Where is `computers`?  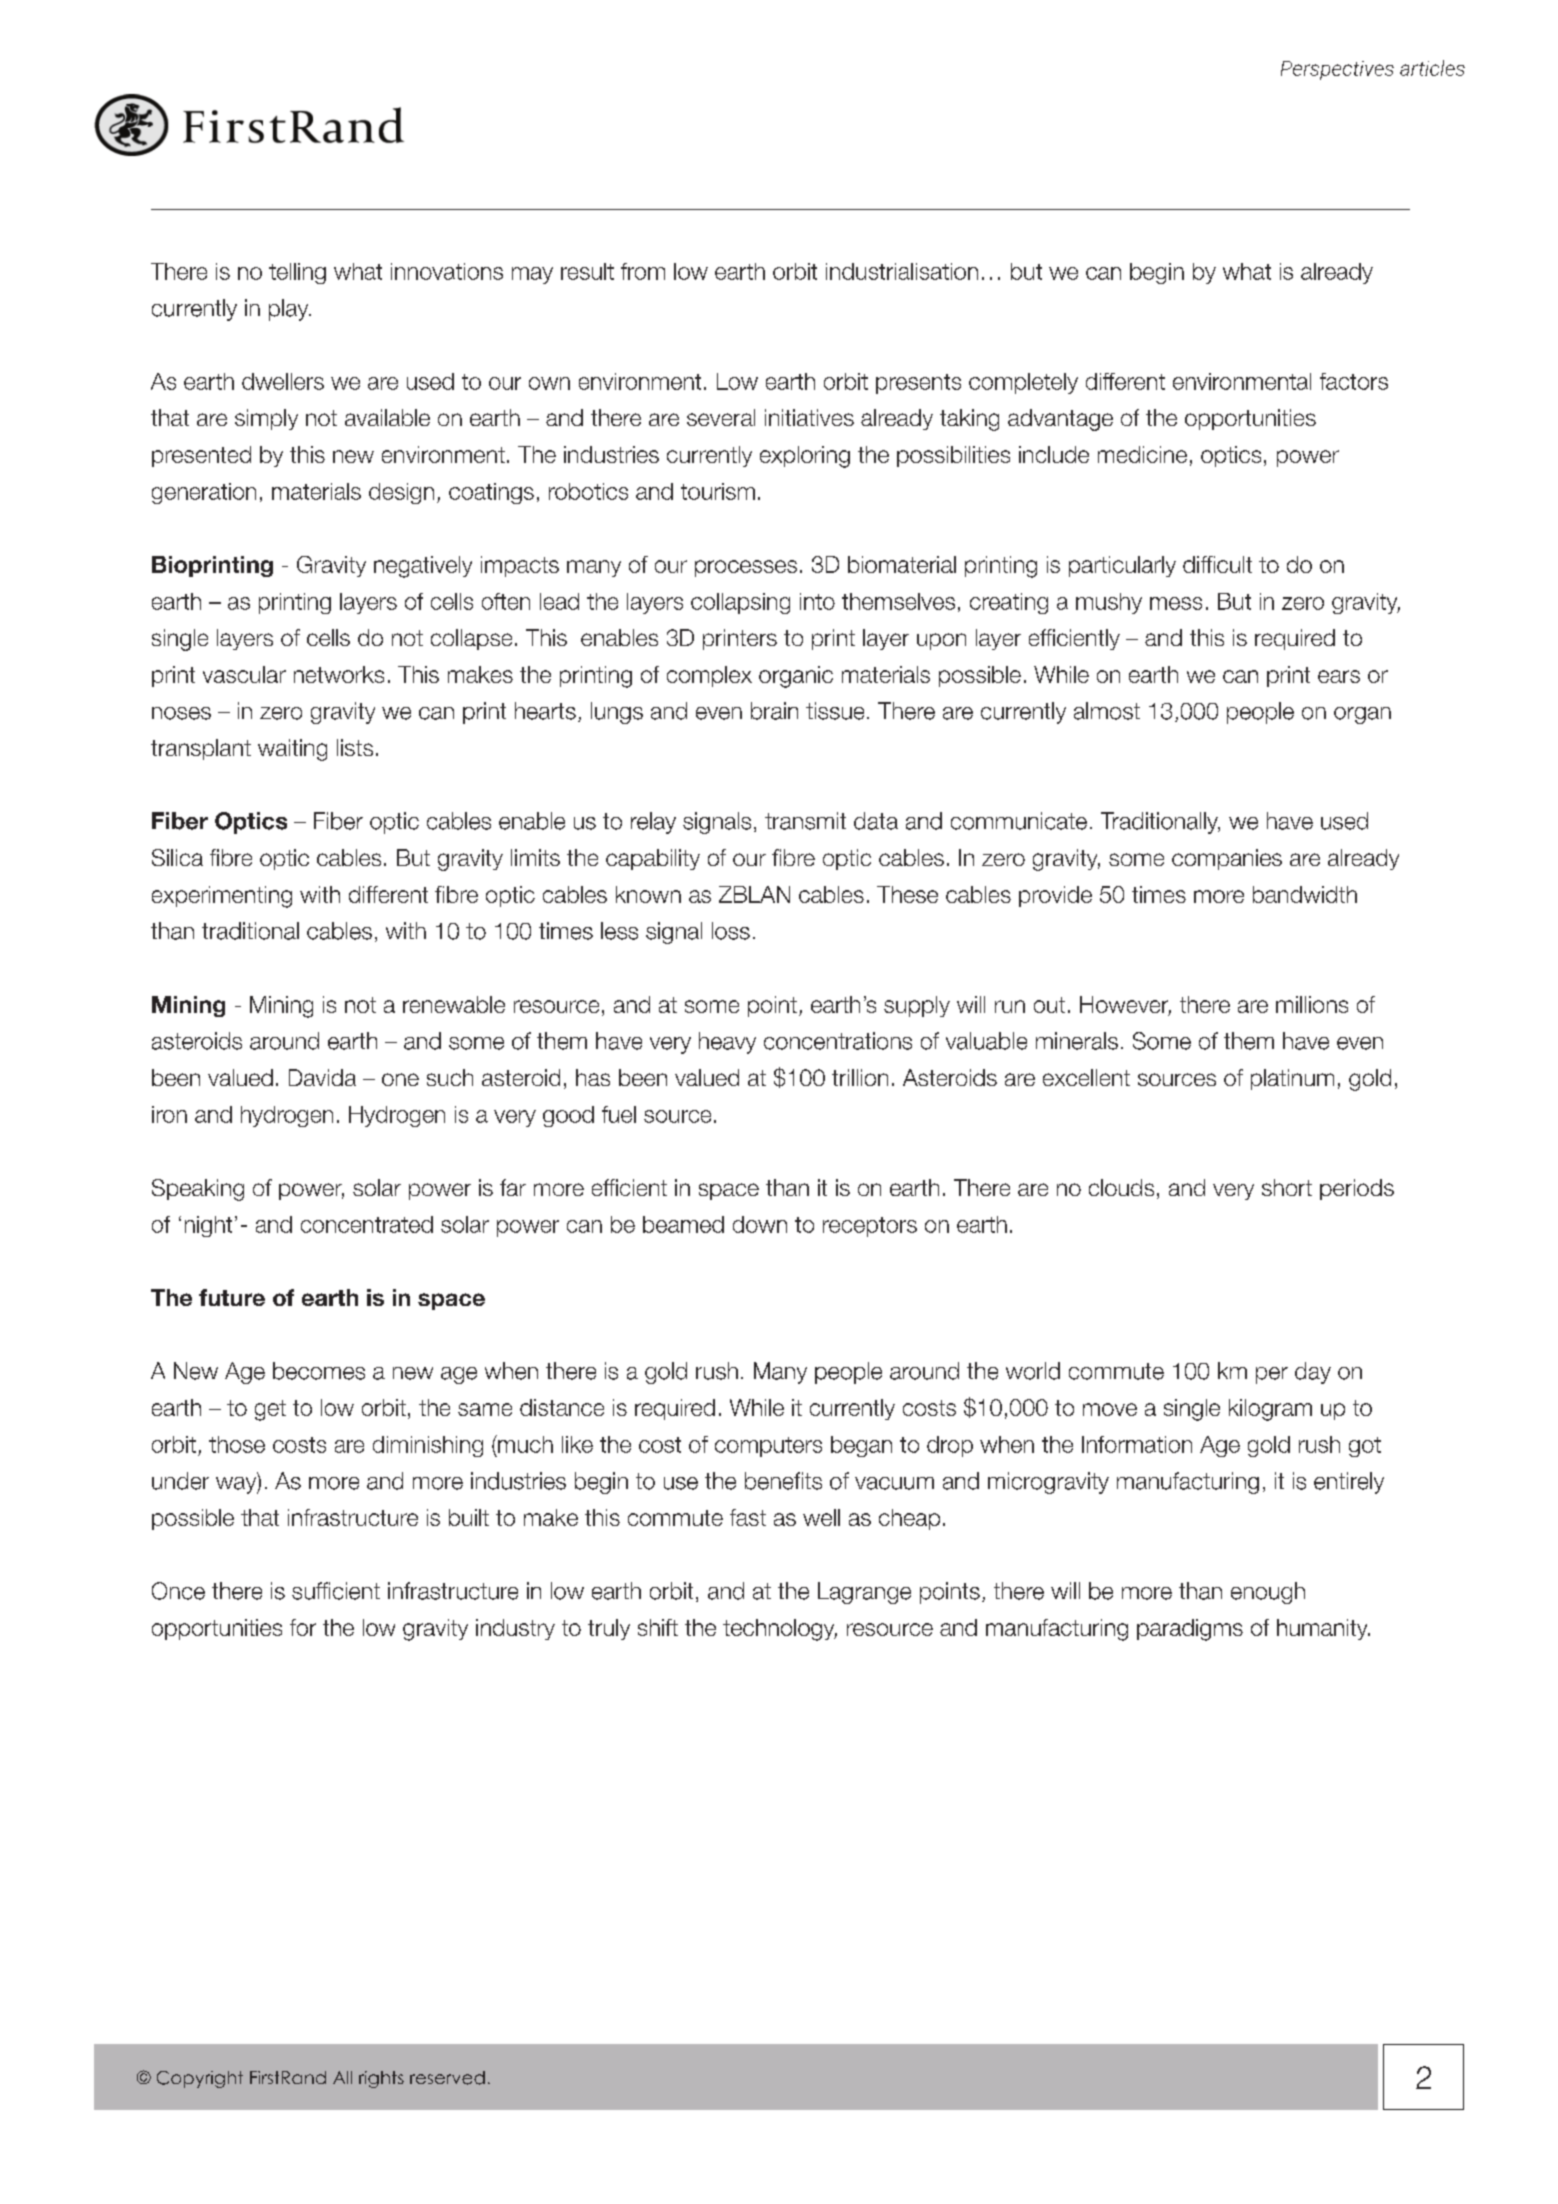 computers is located at coordinates (768, 1447).
